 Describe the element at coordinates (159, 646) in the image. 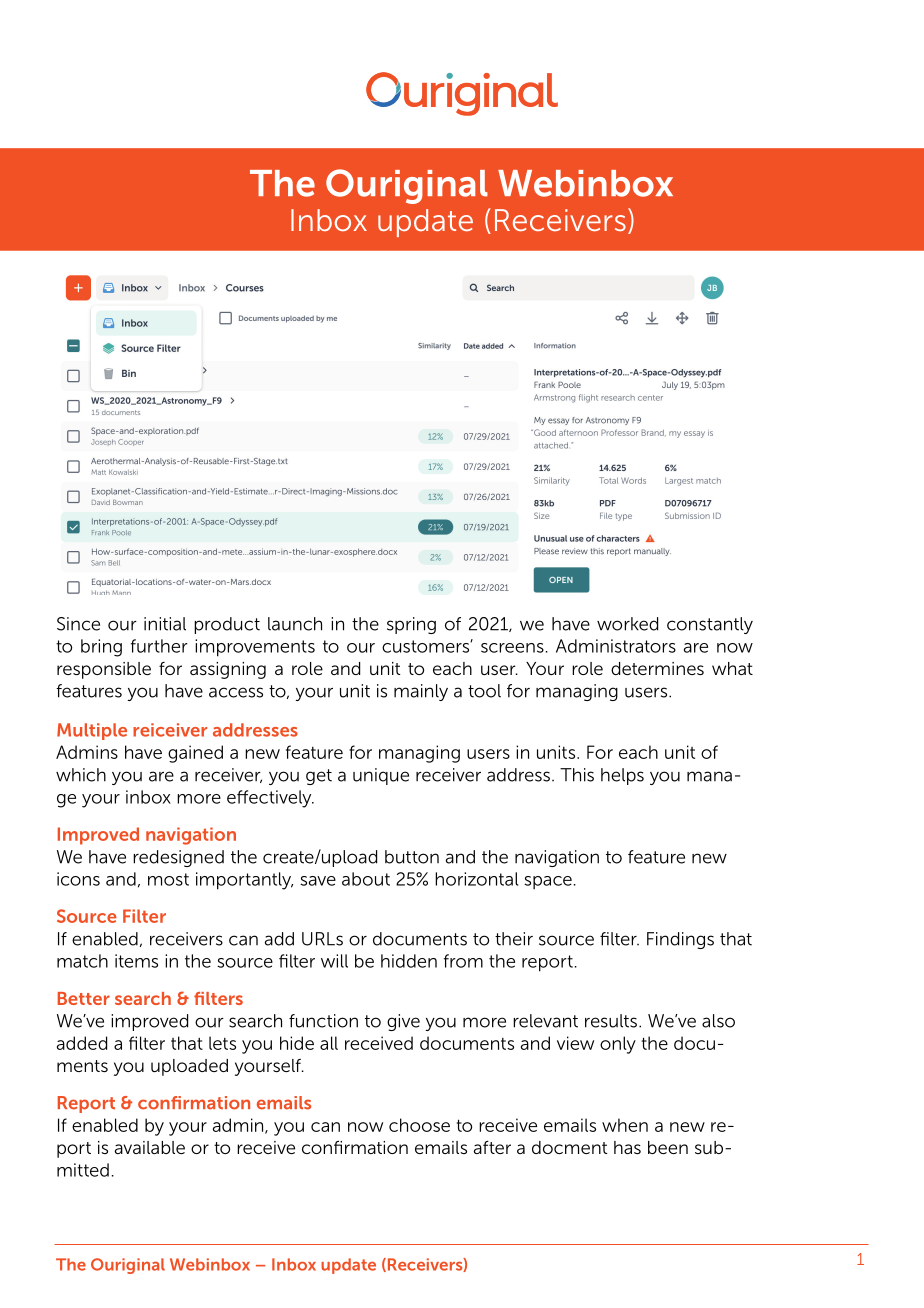

I see `further` at that location.
